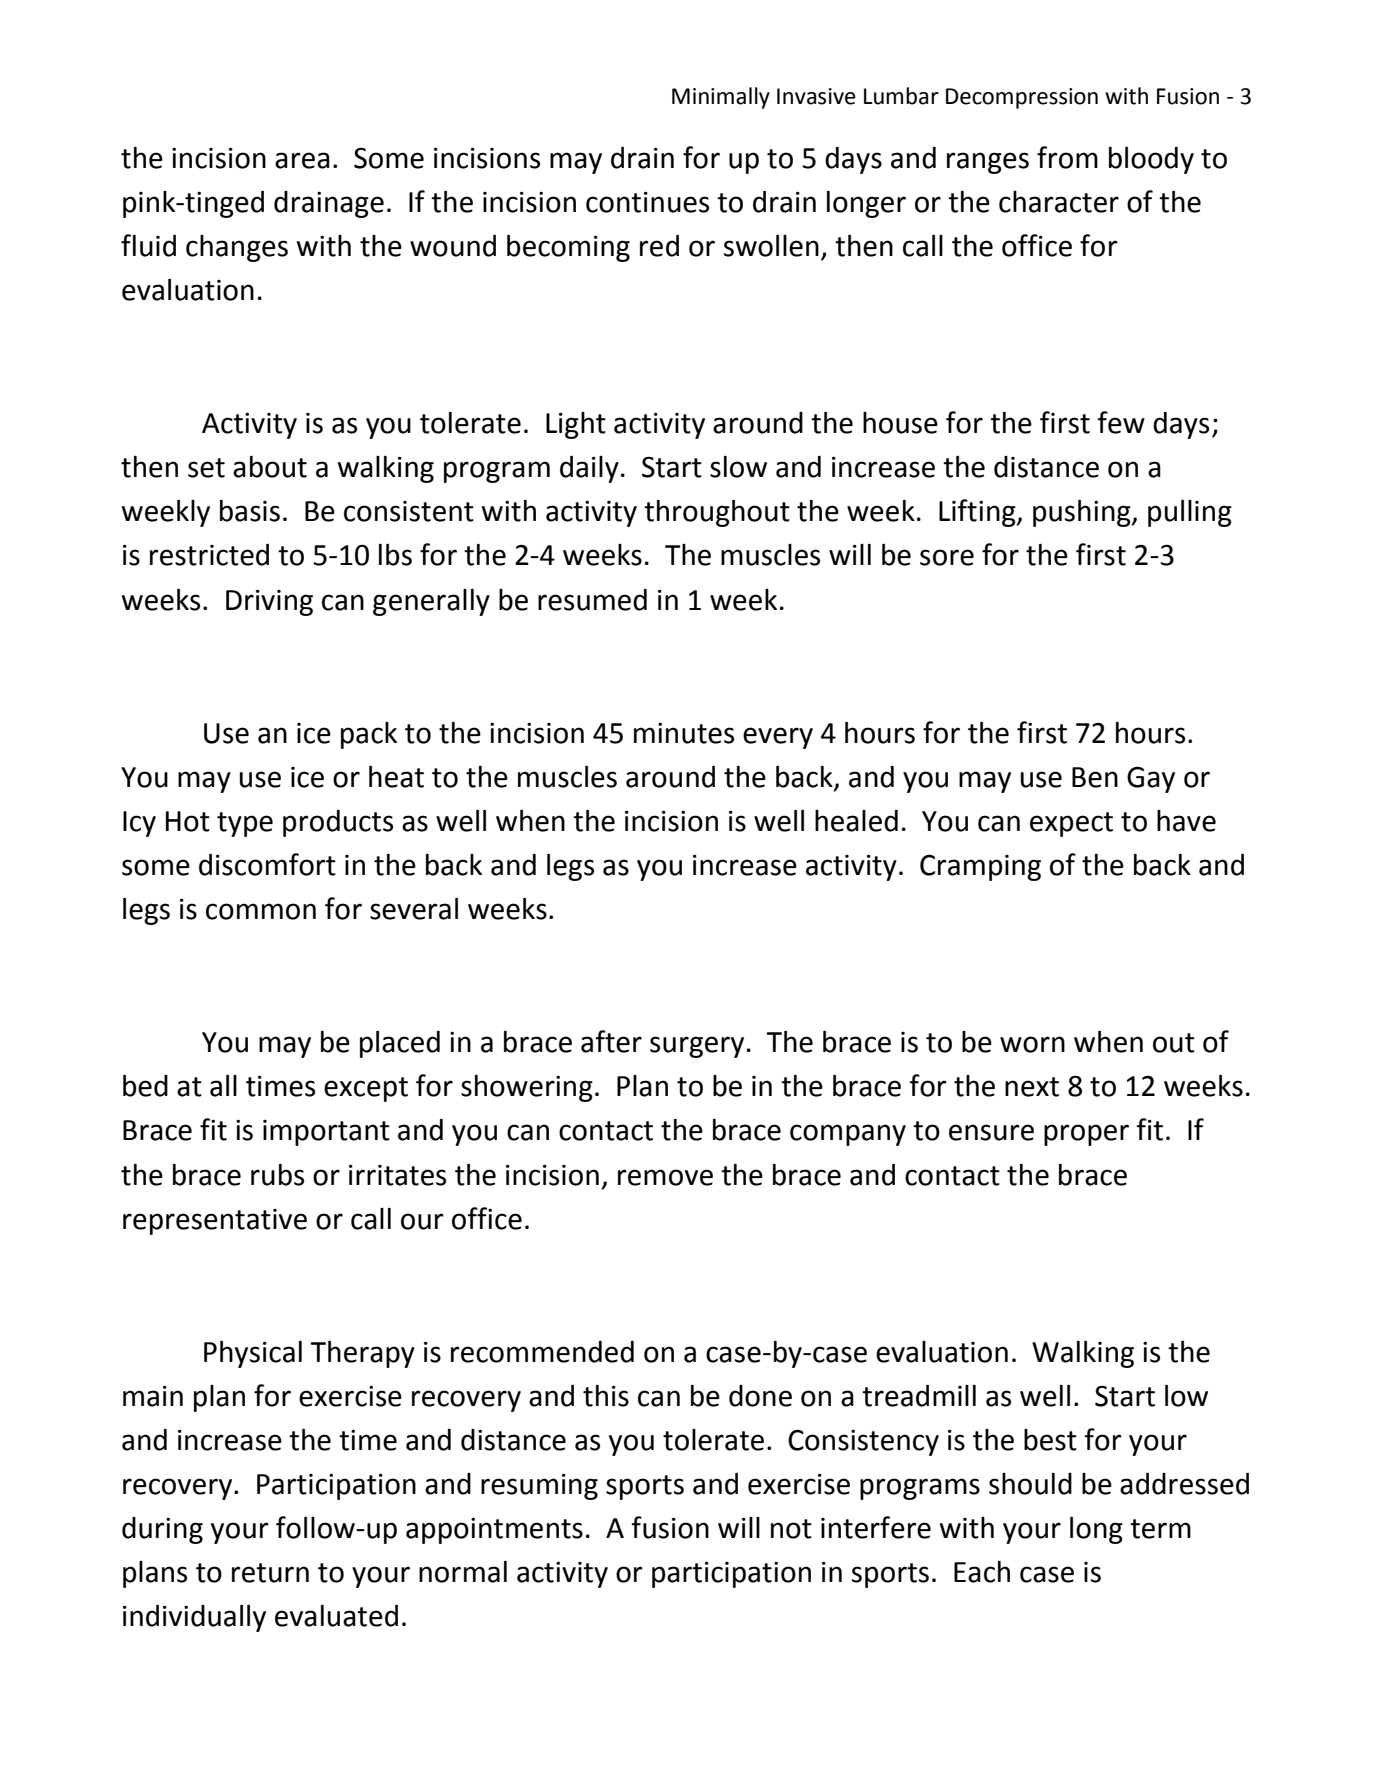 This screenshot has width=1373, height=1777. What do you see at coordinates (592, 600) in the screenshot?
I see `resumed` at bounding box center [592, 600].
